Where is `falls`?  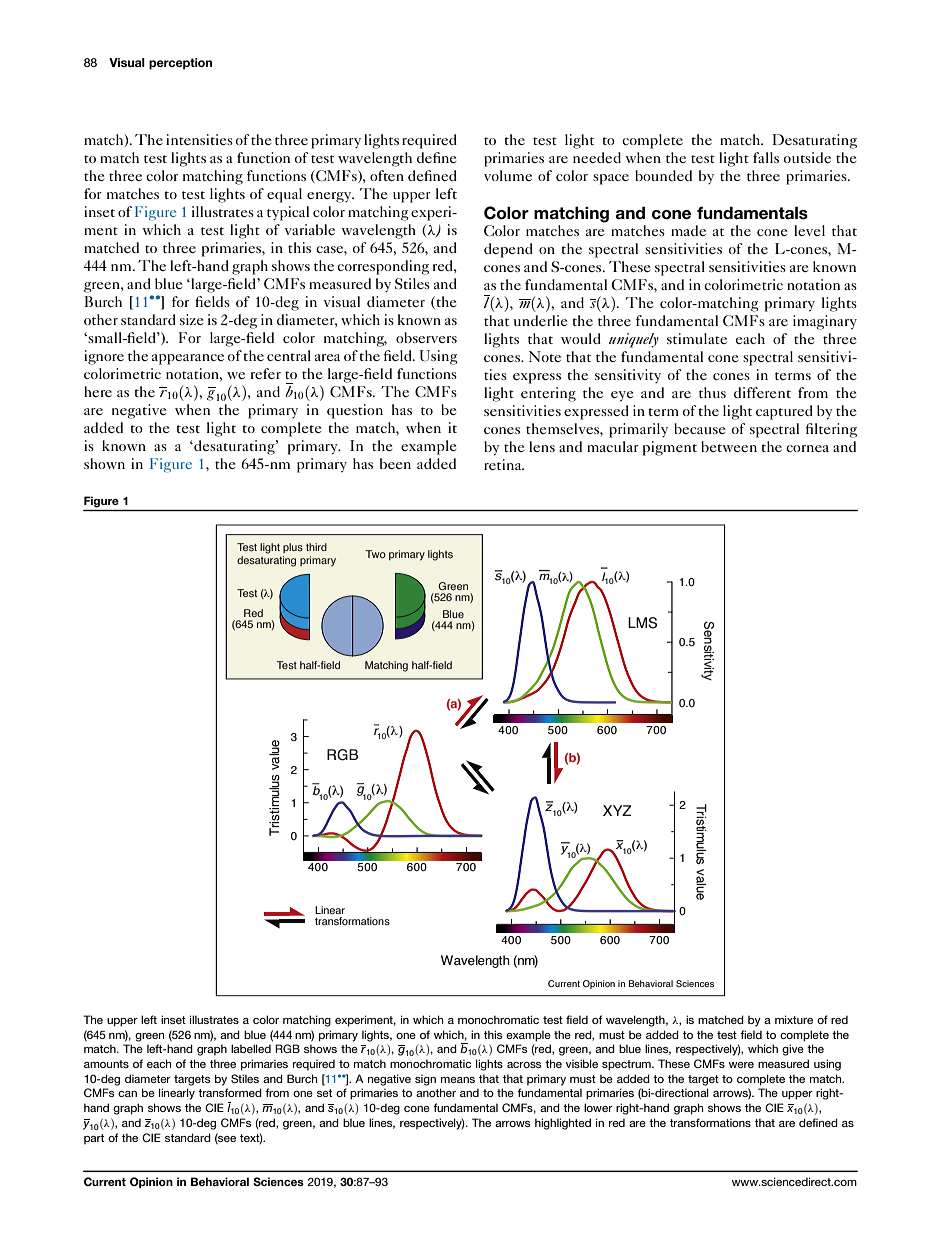
falls is located at coordinates (766, 157).
